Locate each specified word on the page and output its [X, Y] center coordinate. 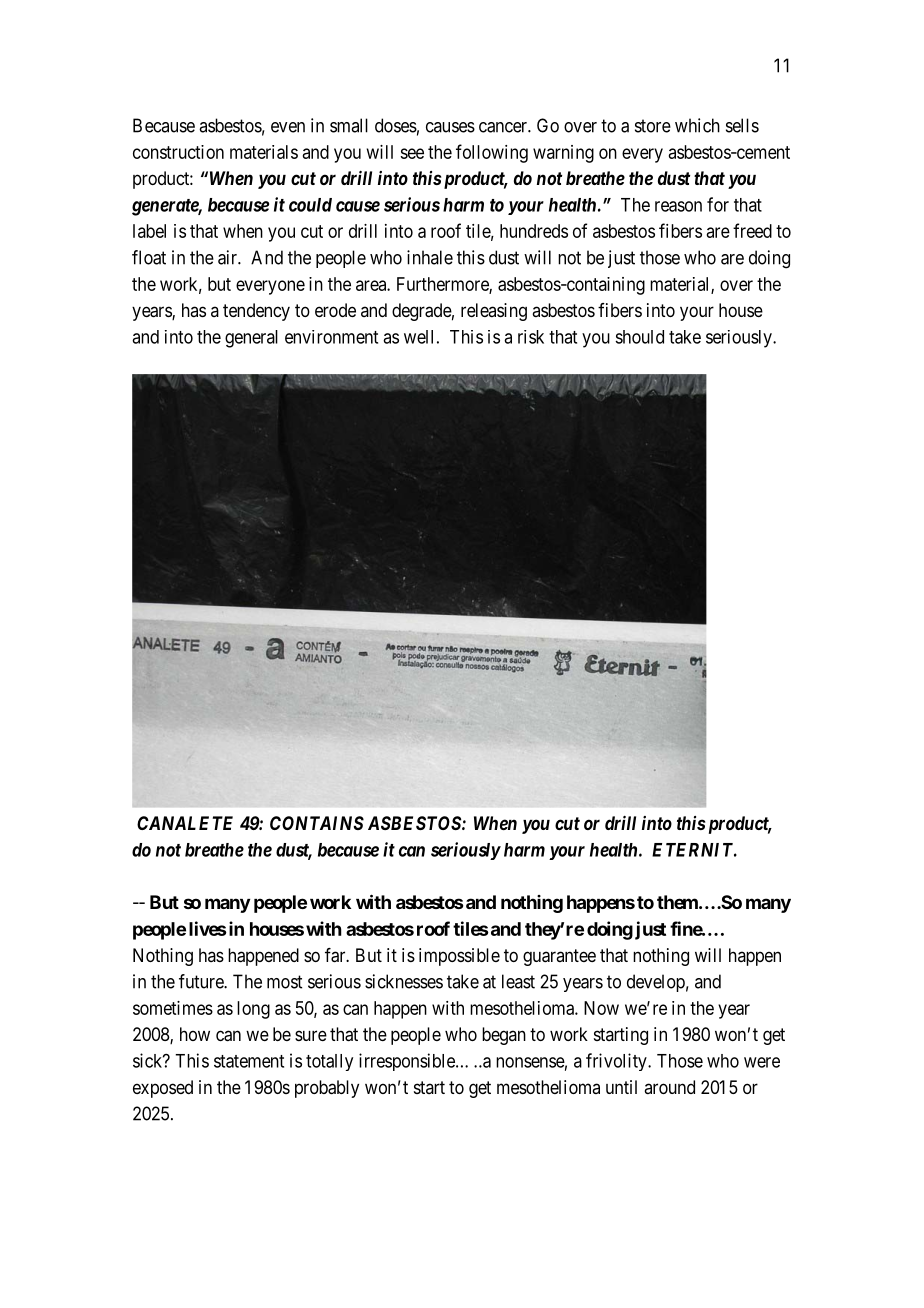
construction [178, 152]
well [418, 337]
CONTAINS [317, 823]
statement [249, 1061]
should [639, 337]
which [697, 125]
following [492, 153]
